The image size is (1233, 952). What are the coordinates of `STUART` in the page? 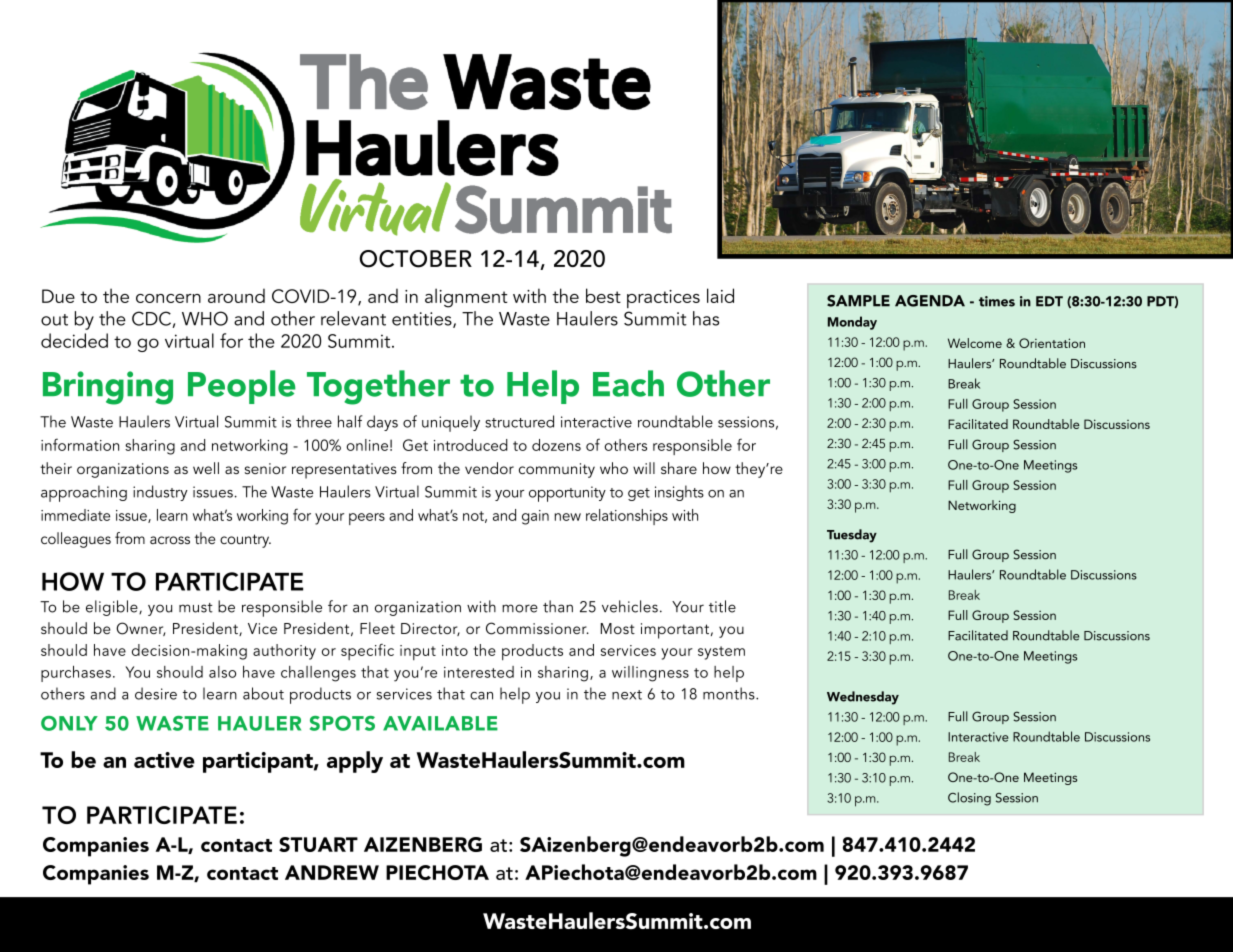 It's located at (318, 844).
